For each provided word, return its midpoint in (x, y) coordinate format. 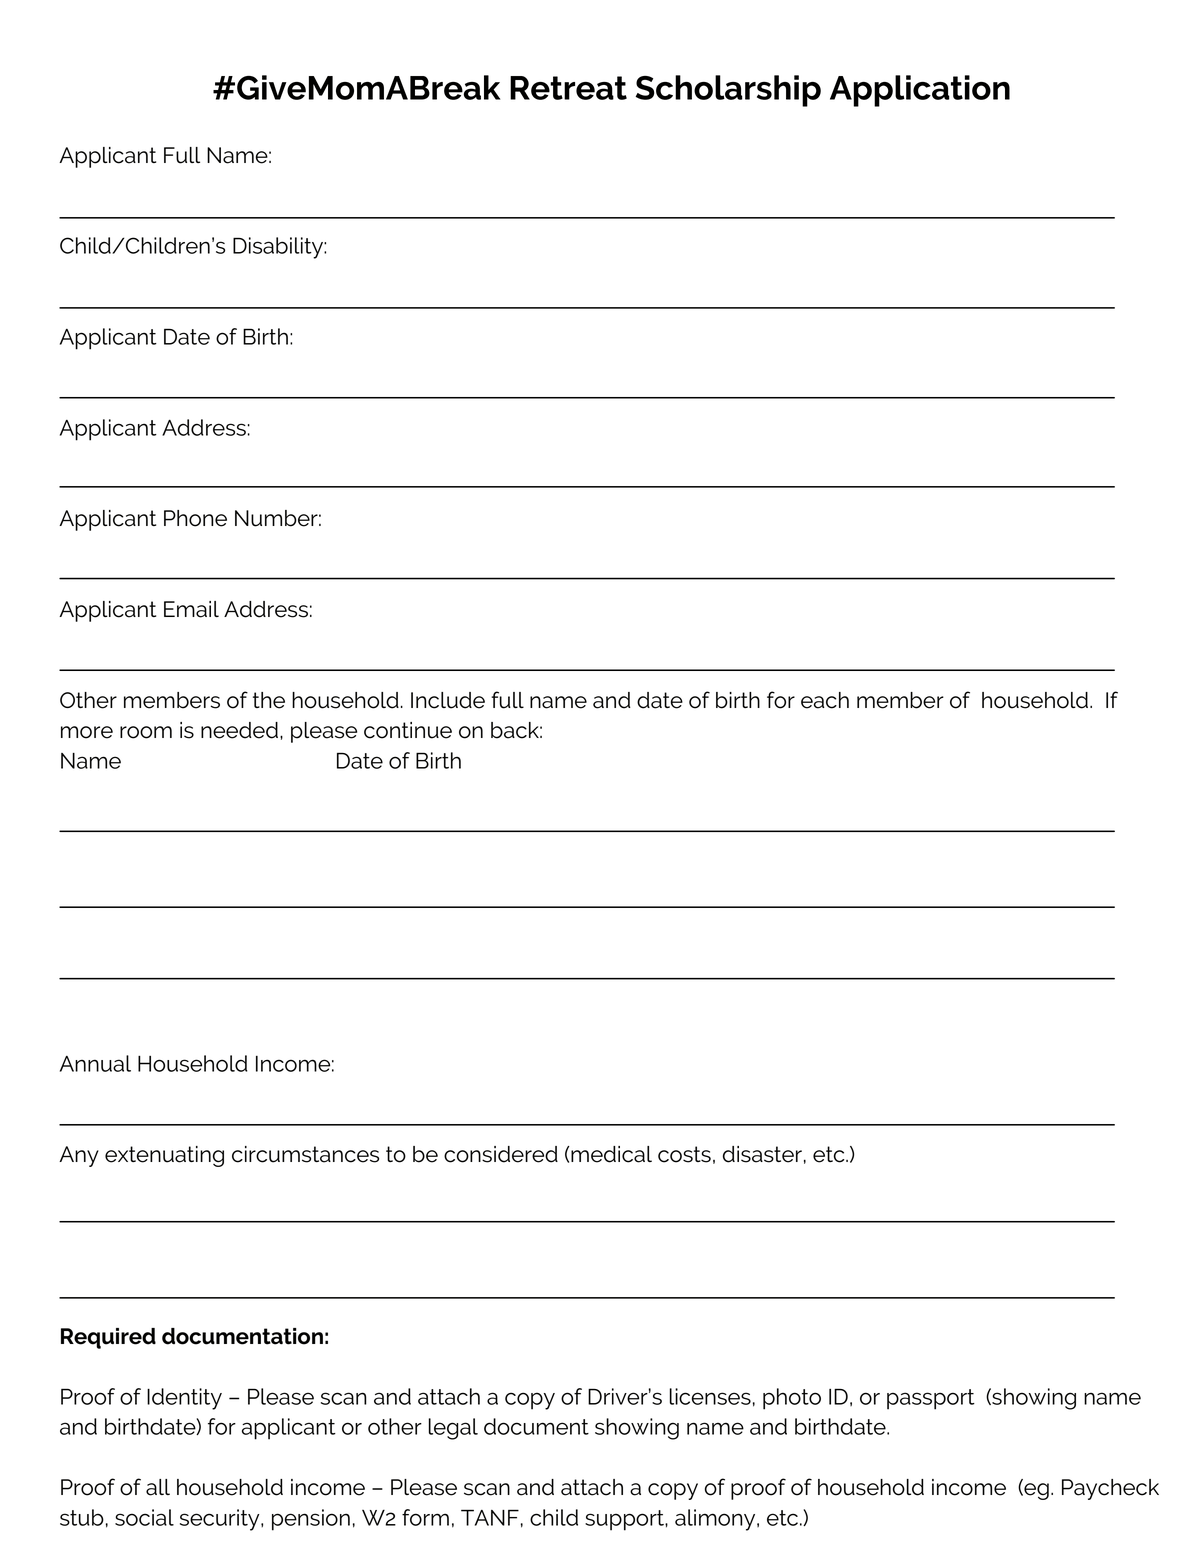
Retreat (568, 88)
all (158, 1487)
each (825, 700)
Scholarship (728, 91)
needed (239, 730)
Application (920, 91)
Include (448, 700)
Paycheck (1110, 1489)
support (625, 1520)
